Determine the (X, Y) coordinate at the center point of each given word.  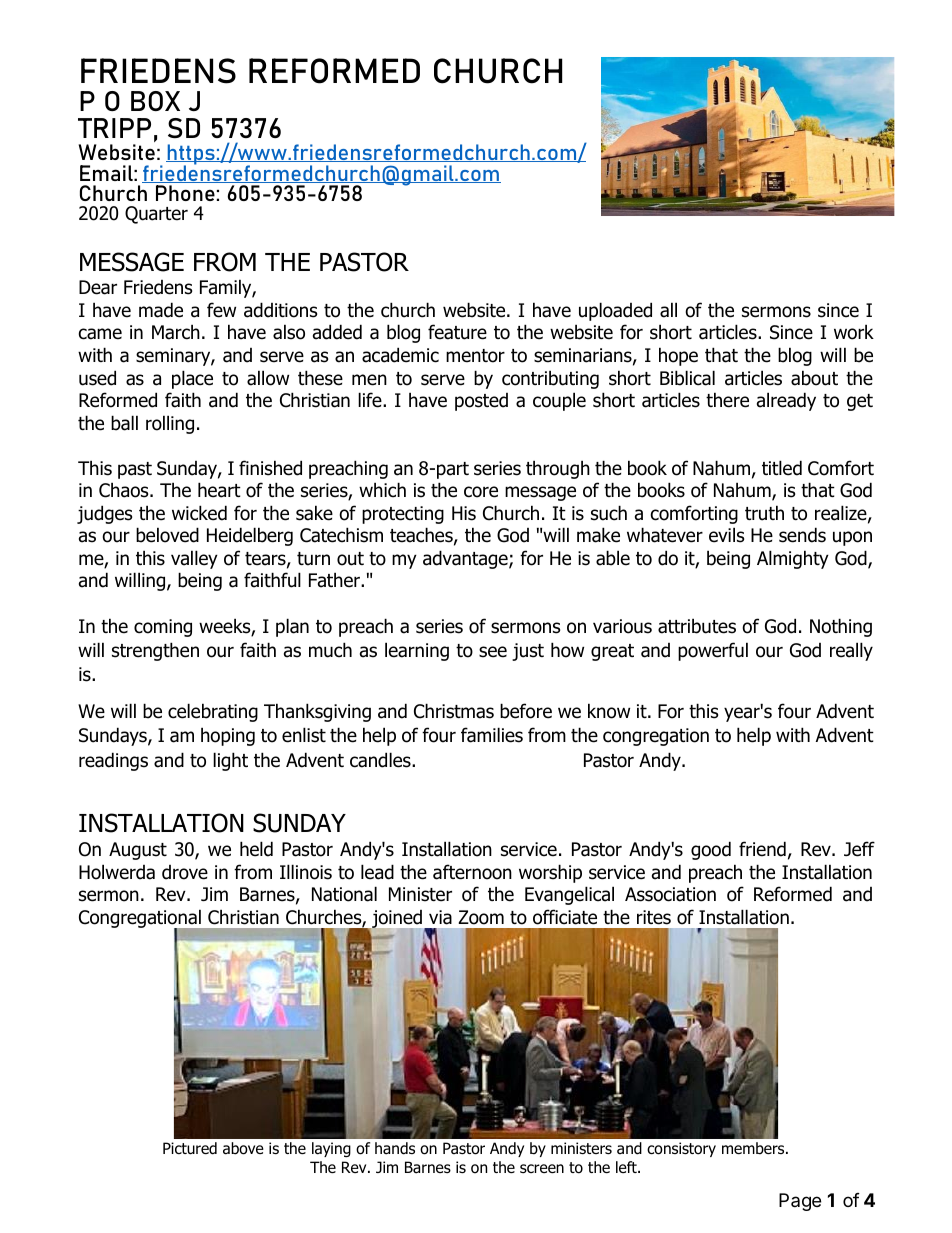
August (138, 851)
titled (782, 468)
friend (762, 849)
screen (542, 1168)
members (754, 1148)
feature (457, 332)
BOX (155, 101)
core (481, 492)
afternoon (472, 872)
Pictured (190, 1148)
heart (219, 490)
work (854, 332)
